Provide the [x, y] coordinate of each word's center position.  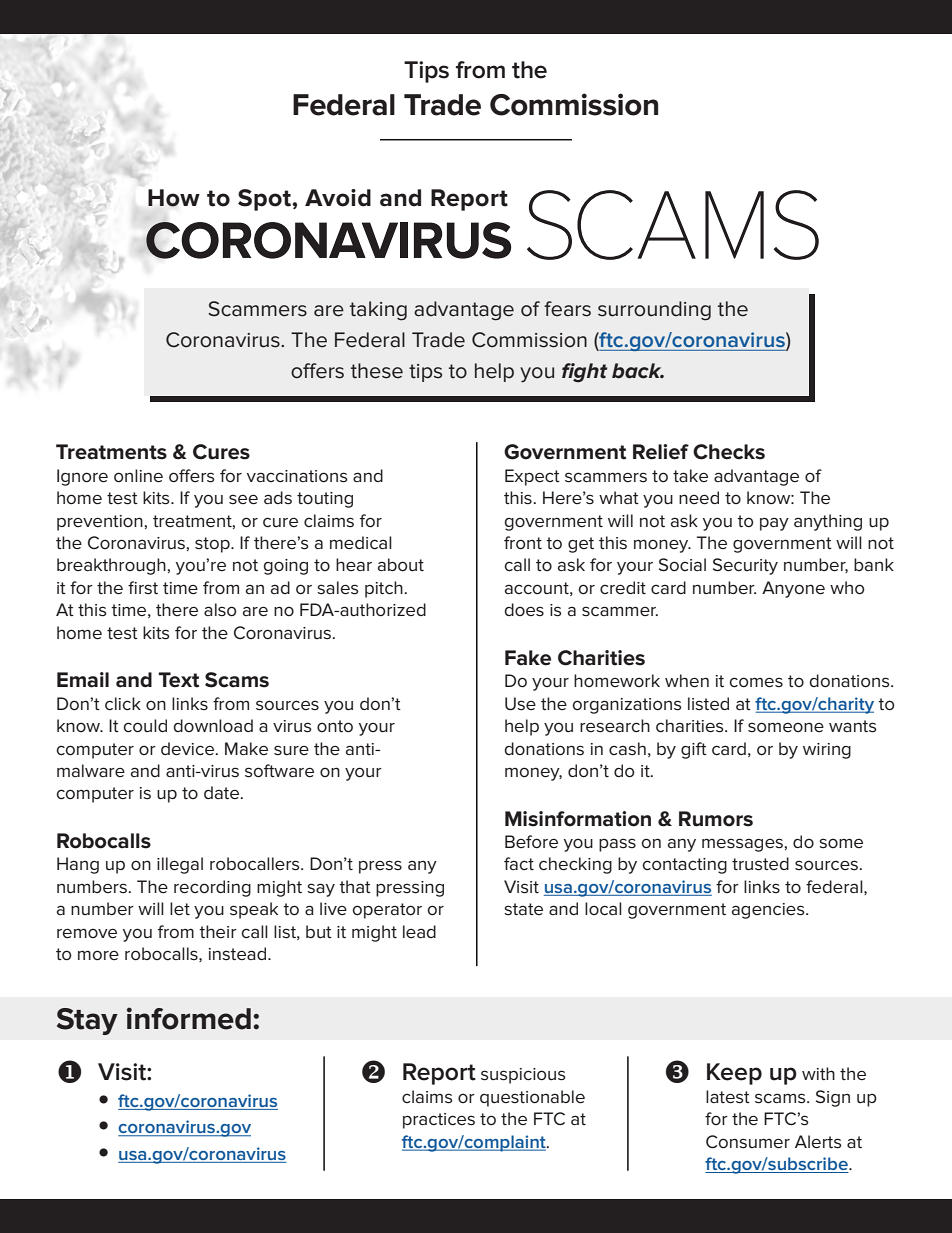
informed [189, 1018]
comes [756, 682]
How [174, 198]
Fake [528, 658]
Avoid [338, 198]
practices [439, 1121]
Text [178, 680]
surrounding [654, 311]
